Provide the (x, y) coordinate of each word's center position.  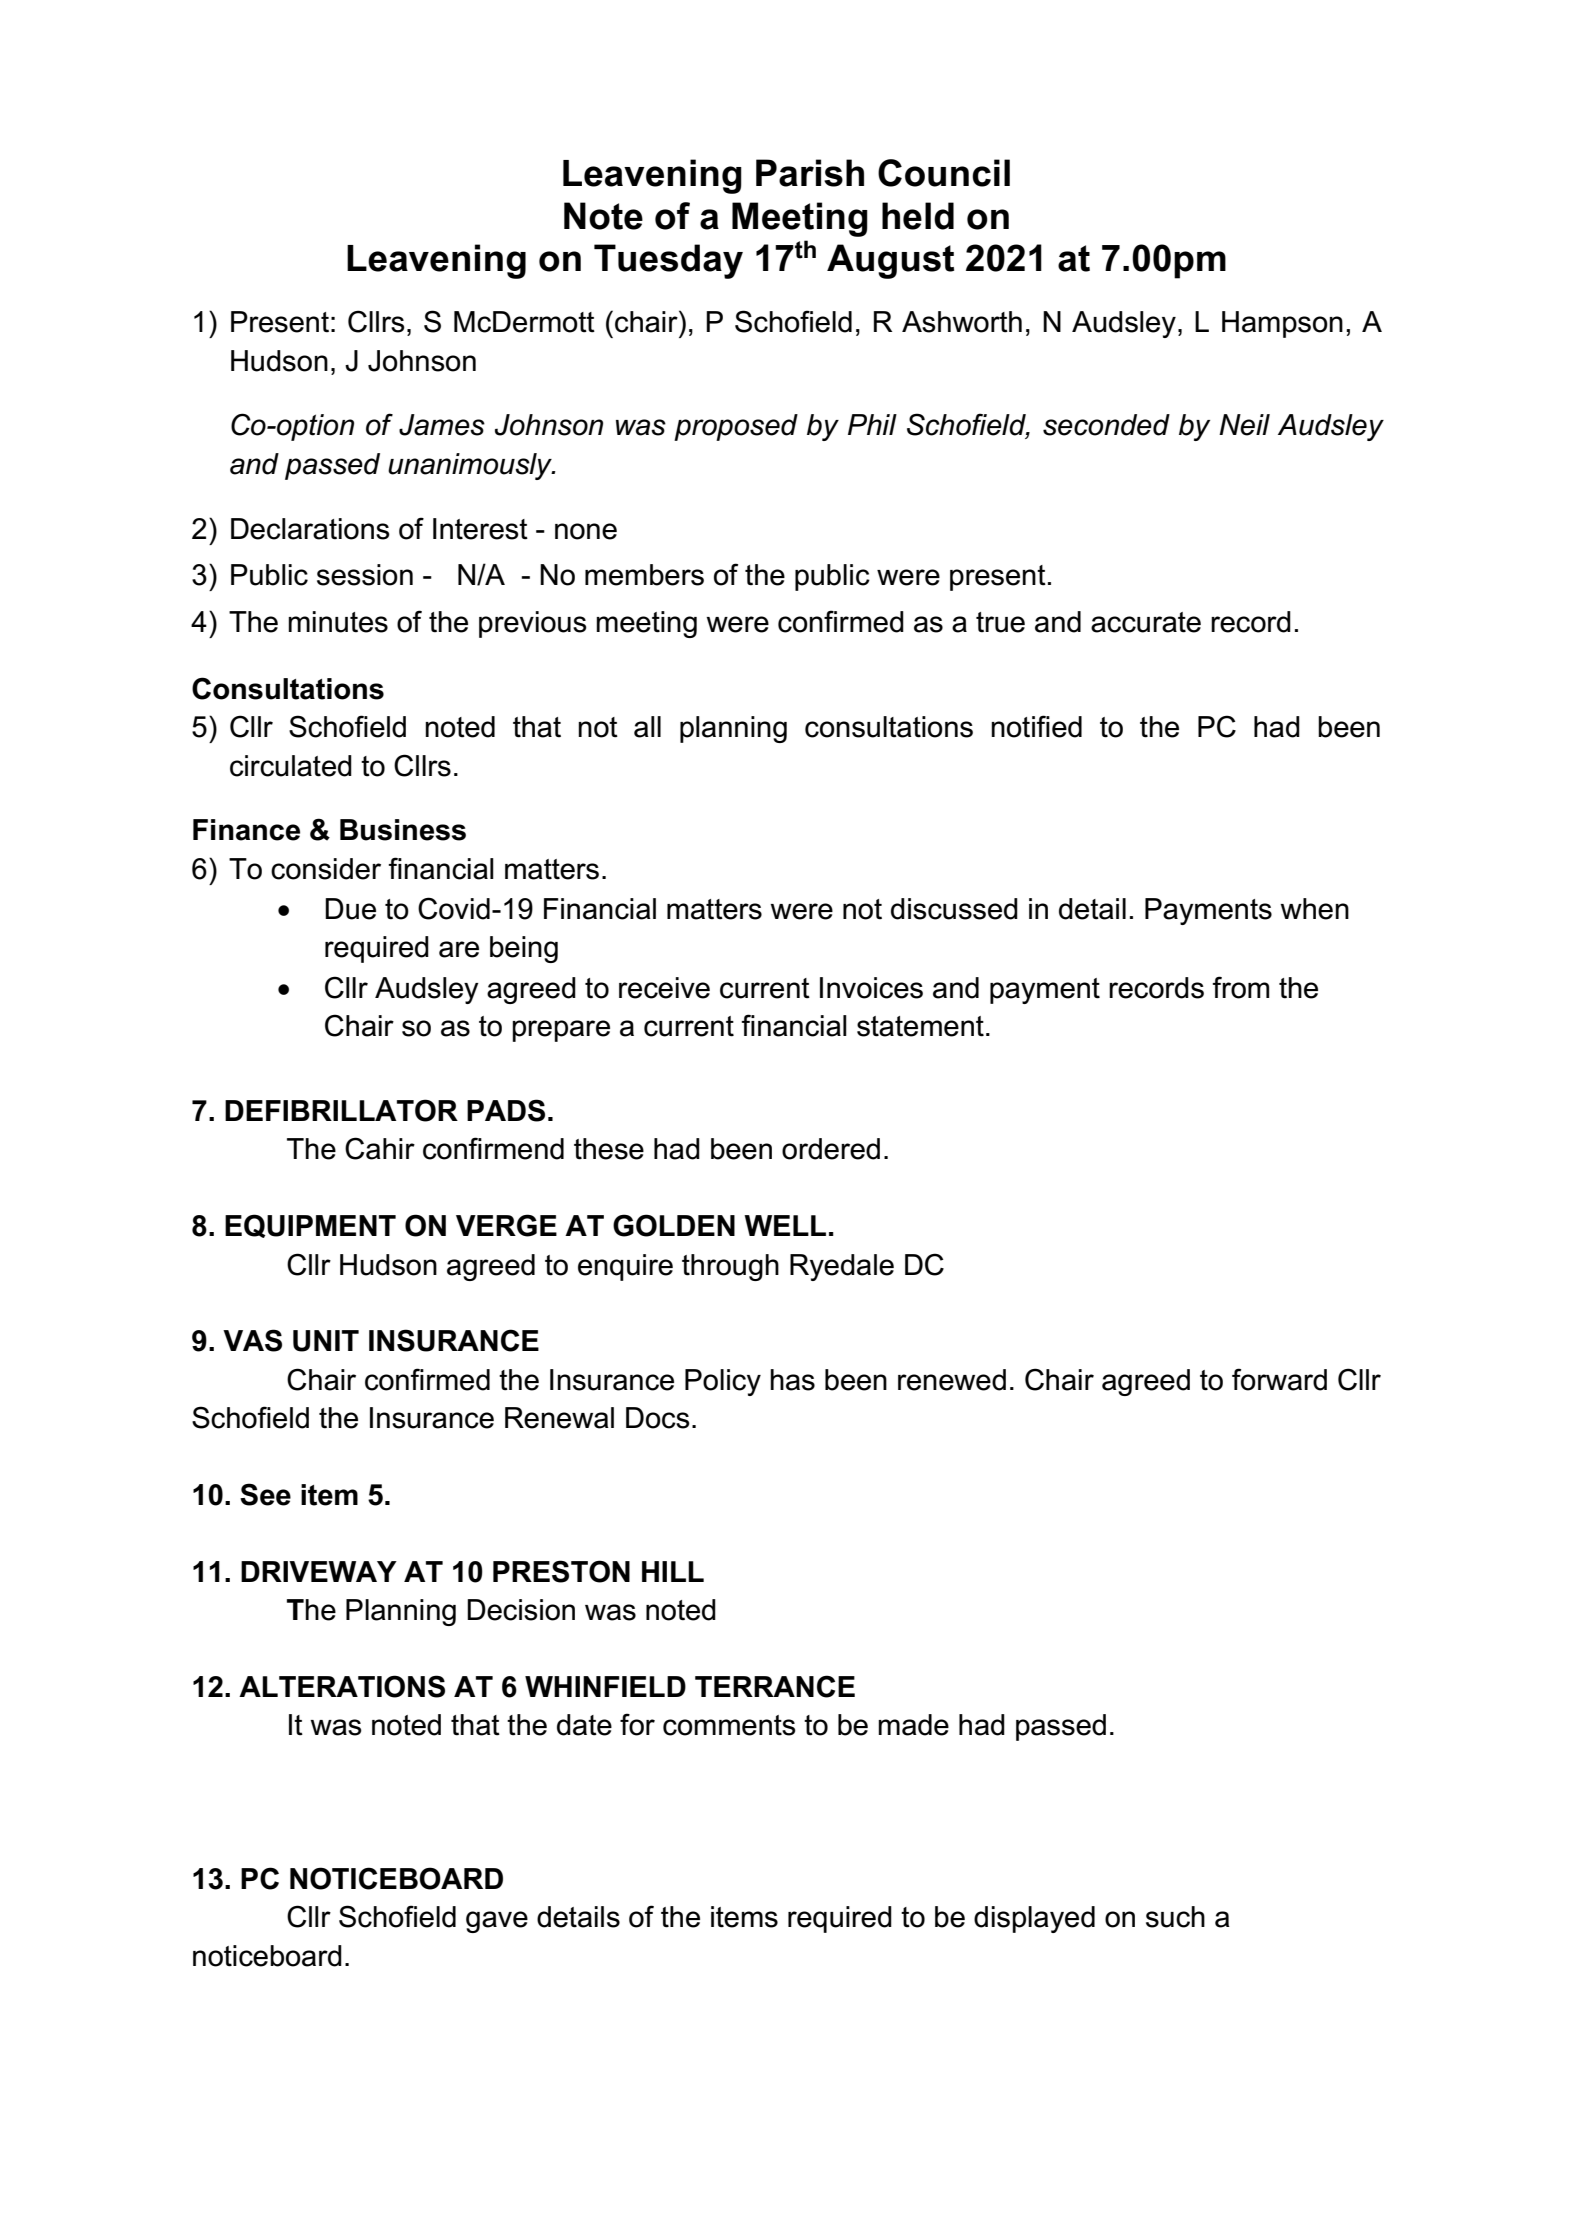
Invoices (871, 988)
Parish (810, 173)
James (442, 425)
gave (497, 1922)
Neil (1244, 425)
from (1240, 987)
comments (729, 1725)
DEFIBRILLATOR (341, 1110)
